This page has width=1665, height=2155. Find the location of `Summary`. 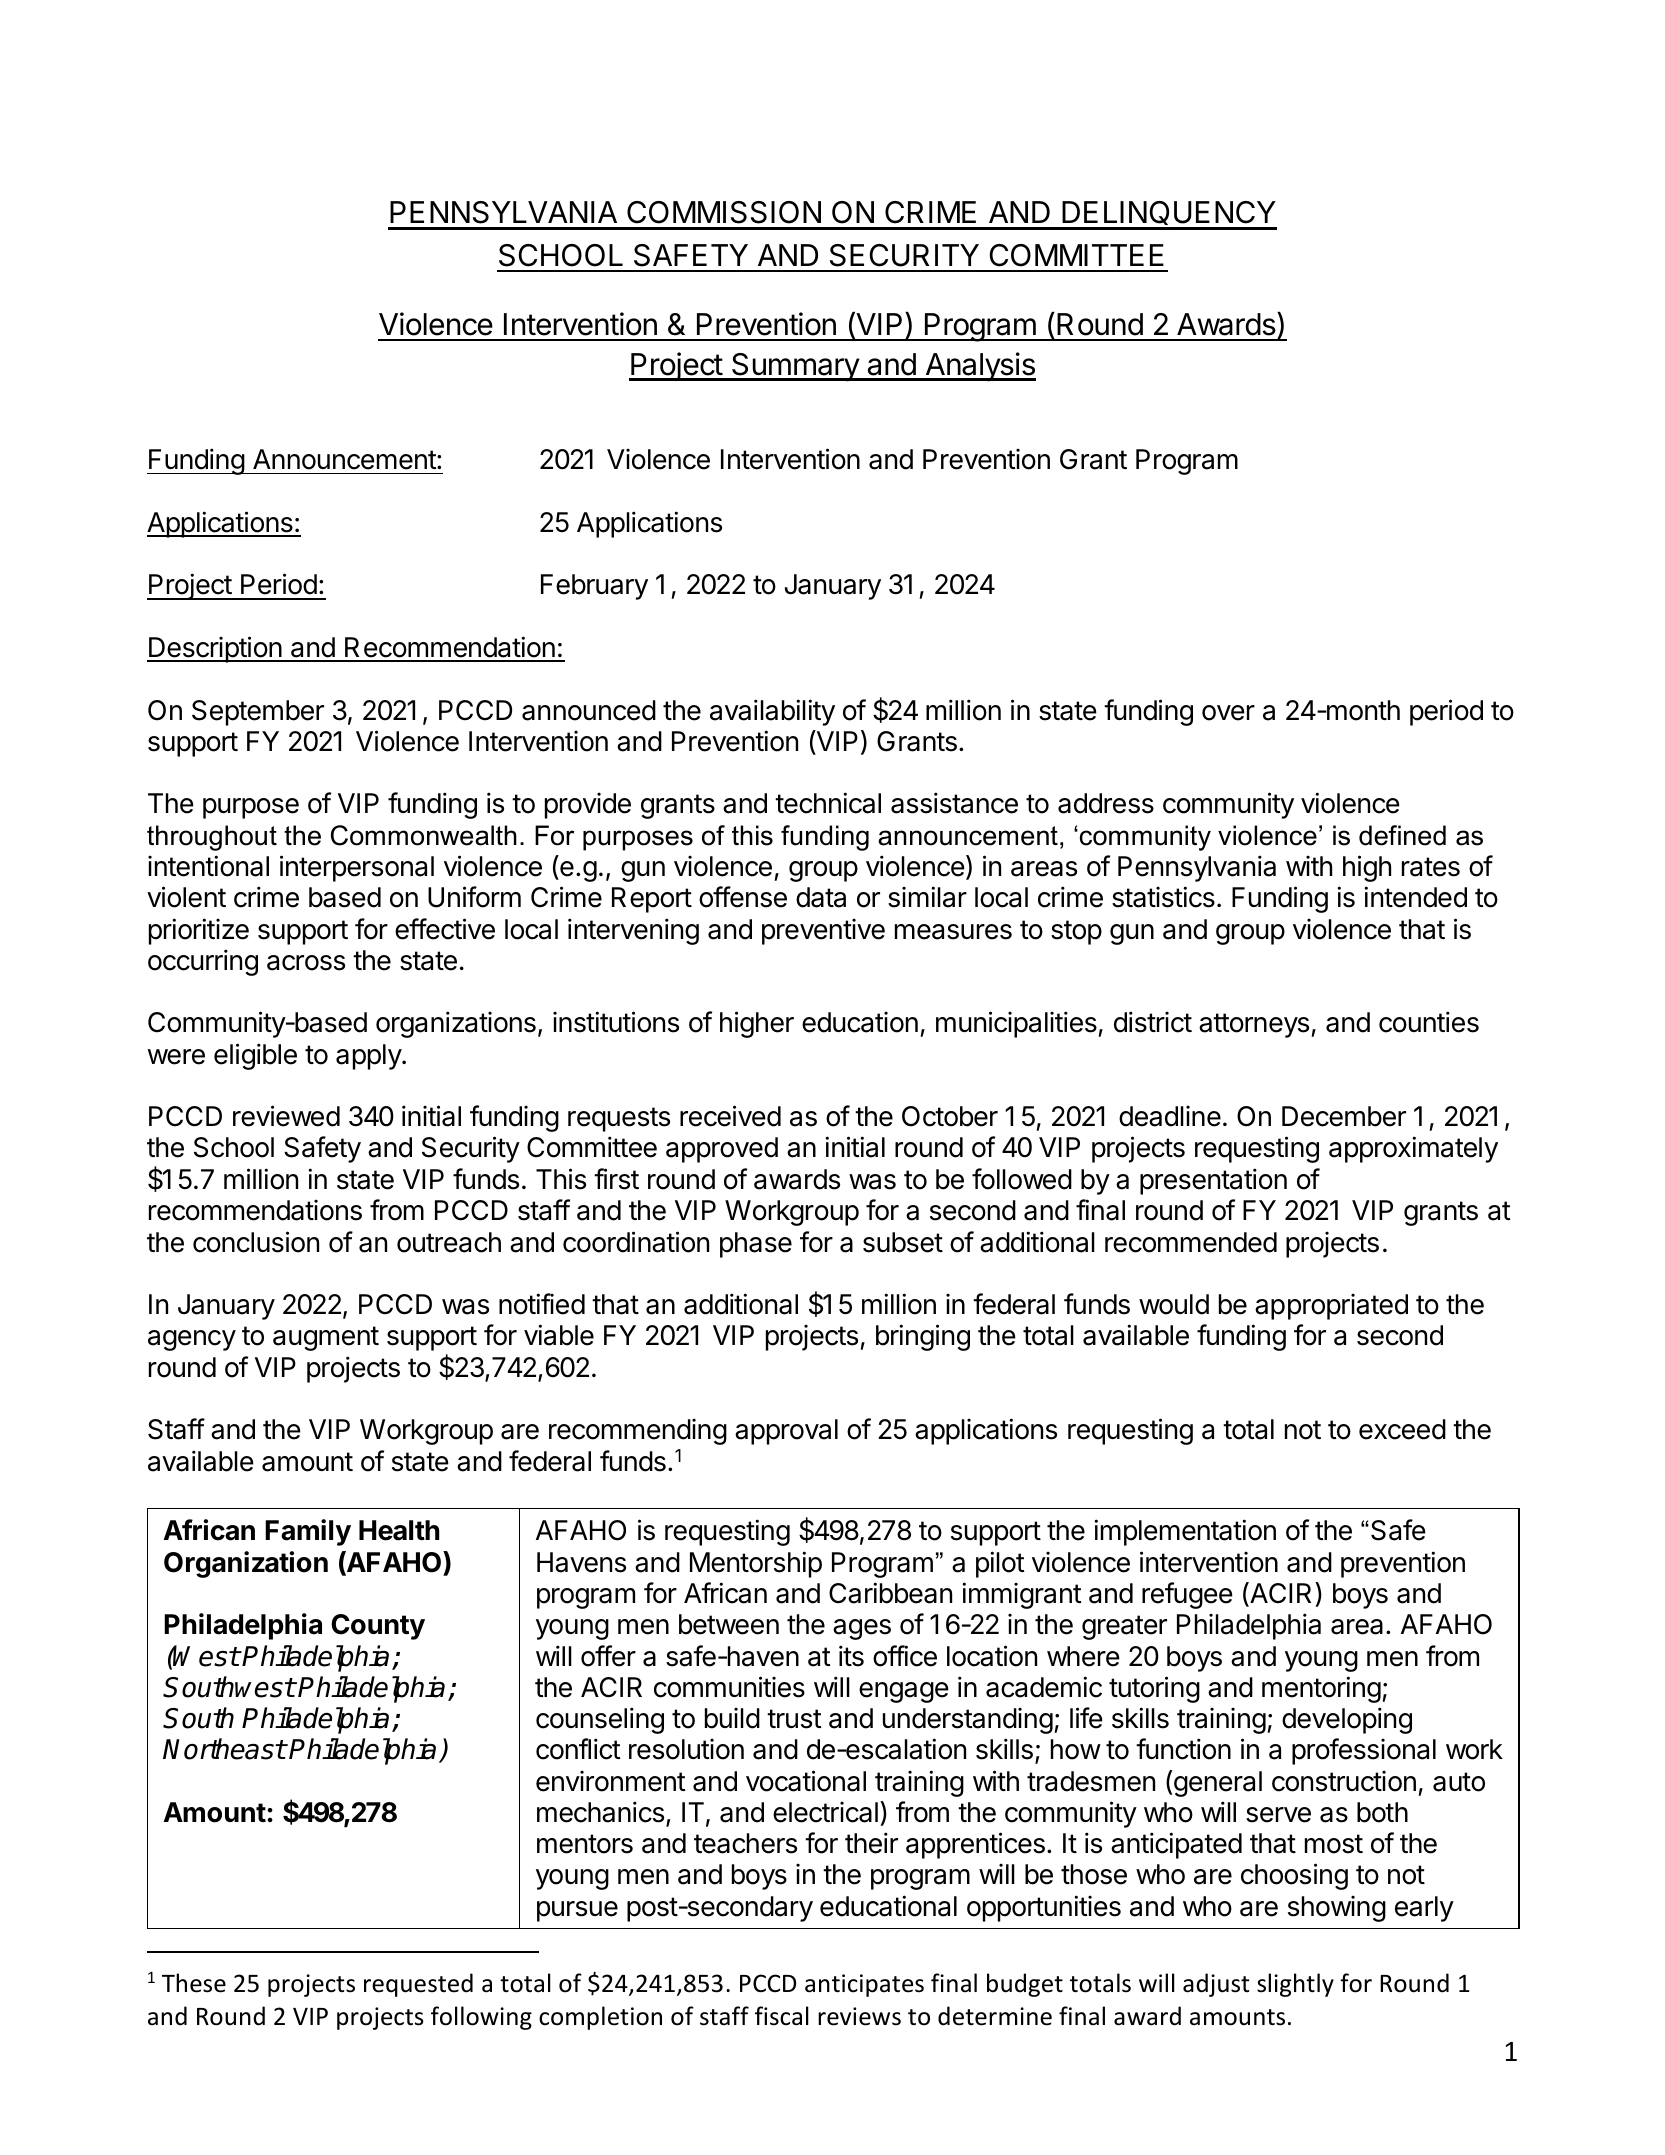

Summary is located at coordinates (795, 367).
